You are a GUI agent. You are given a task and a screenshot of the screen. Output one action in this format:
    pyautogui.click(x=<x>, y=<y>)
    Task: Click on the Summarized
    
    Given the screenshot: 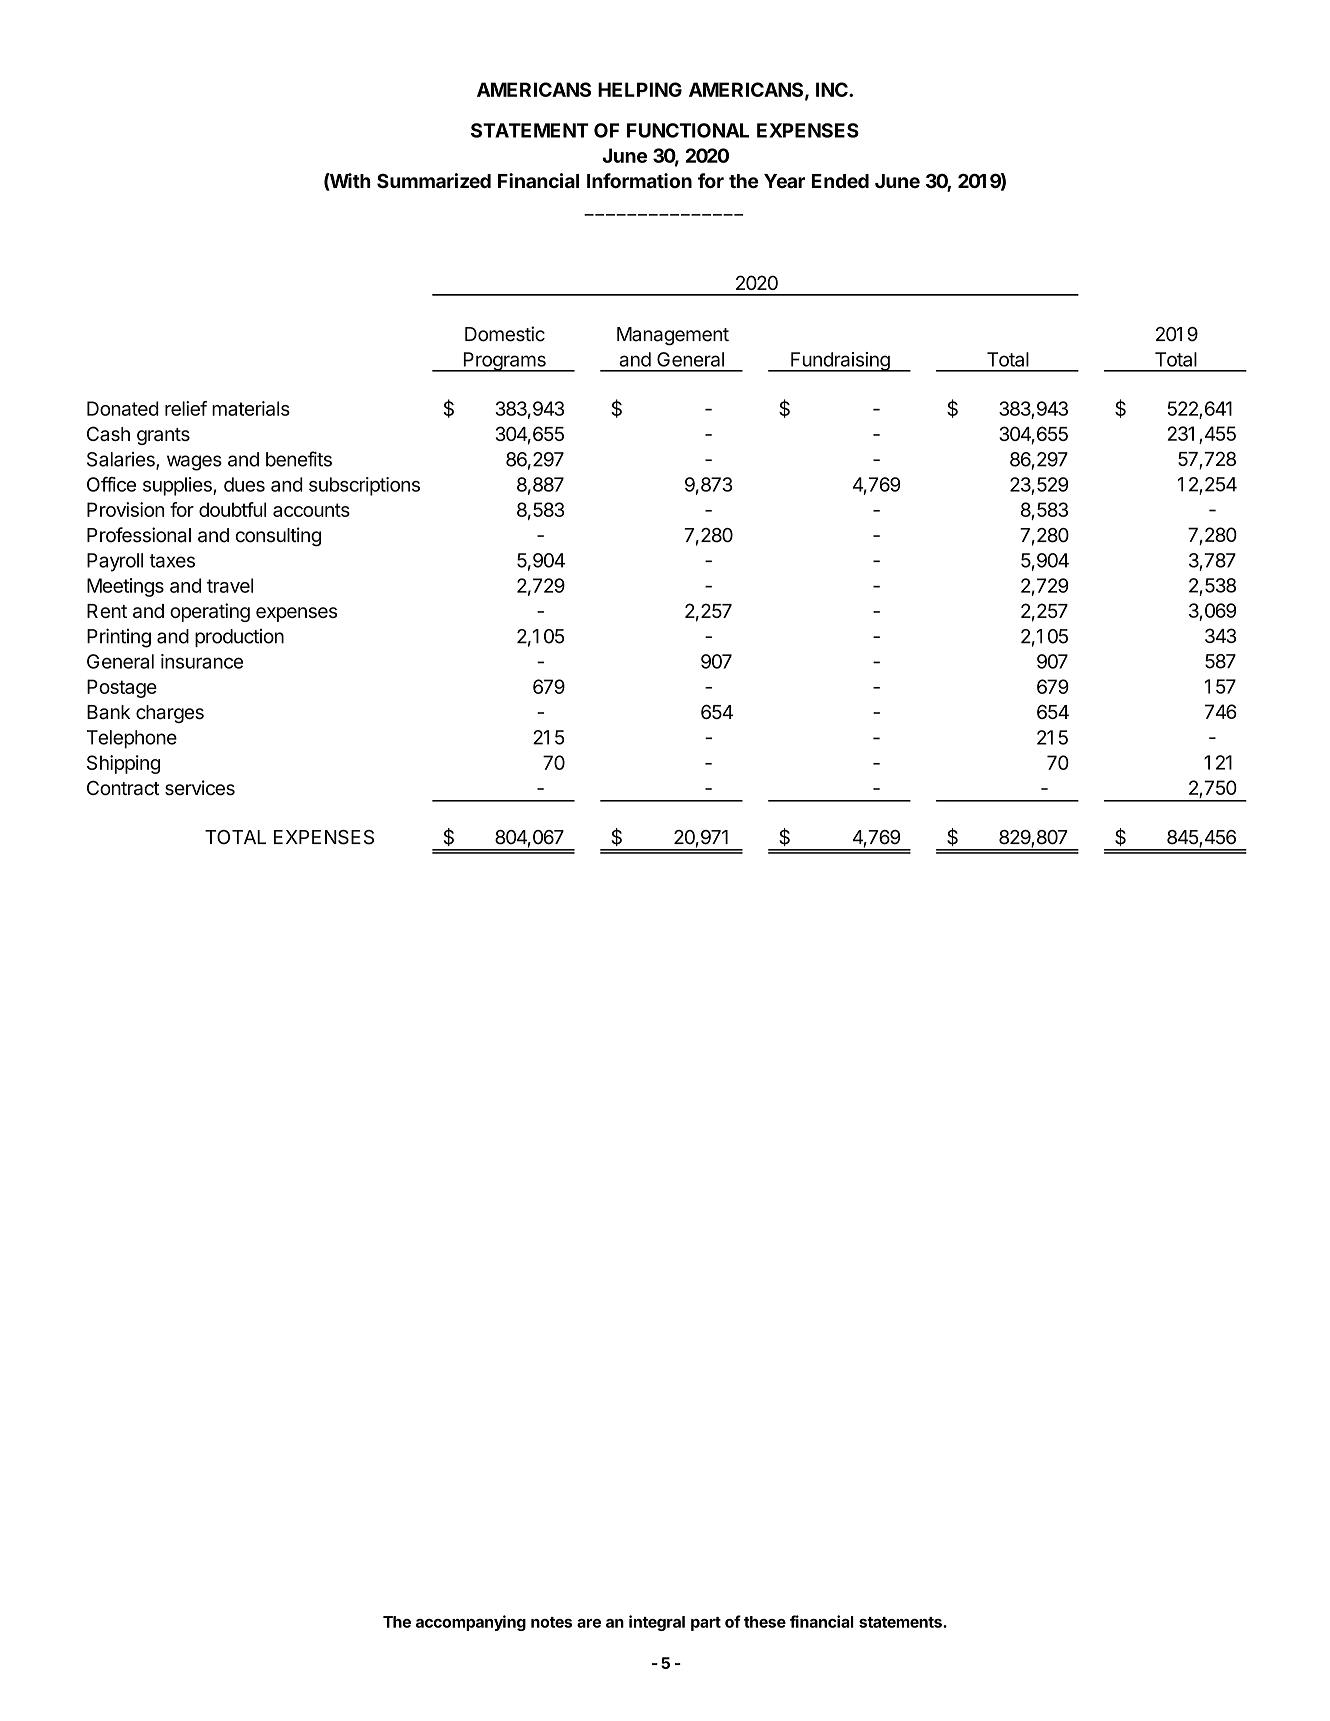 What is the action you would take?
    pyautogui.click(x=434, y=180)
